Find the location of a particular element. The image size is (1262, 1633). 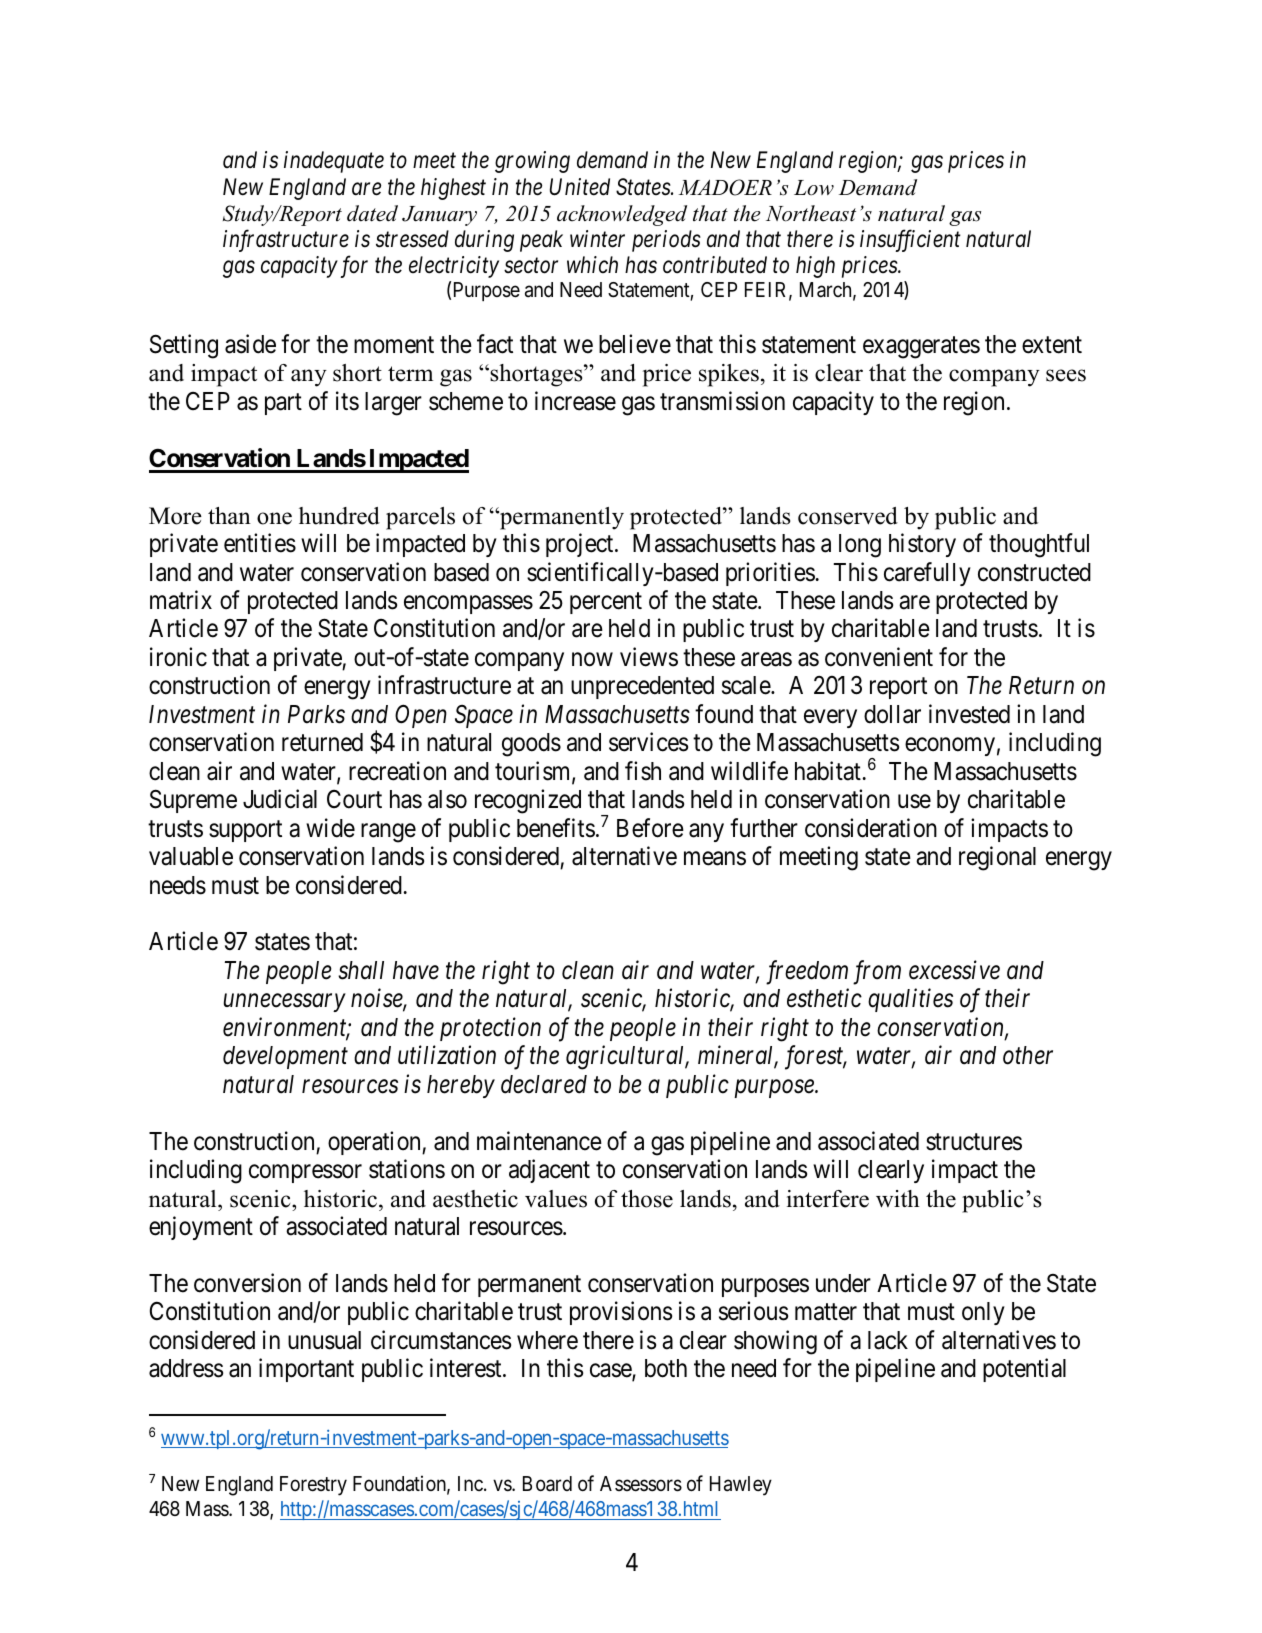

insufficient is located at coordinates (910, 240).
